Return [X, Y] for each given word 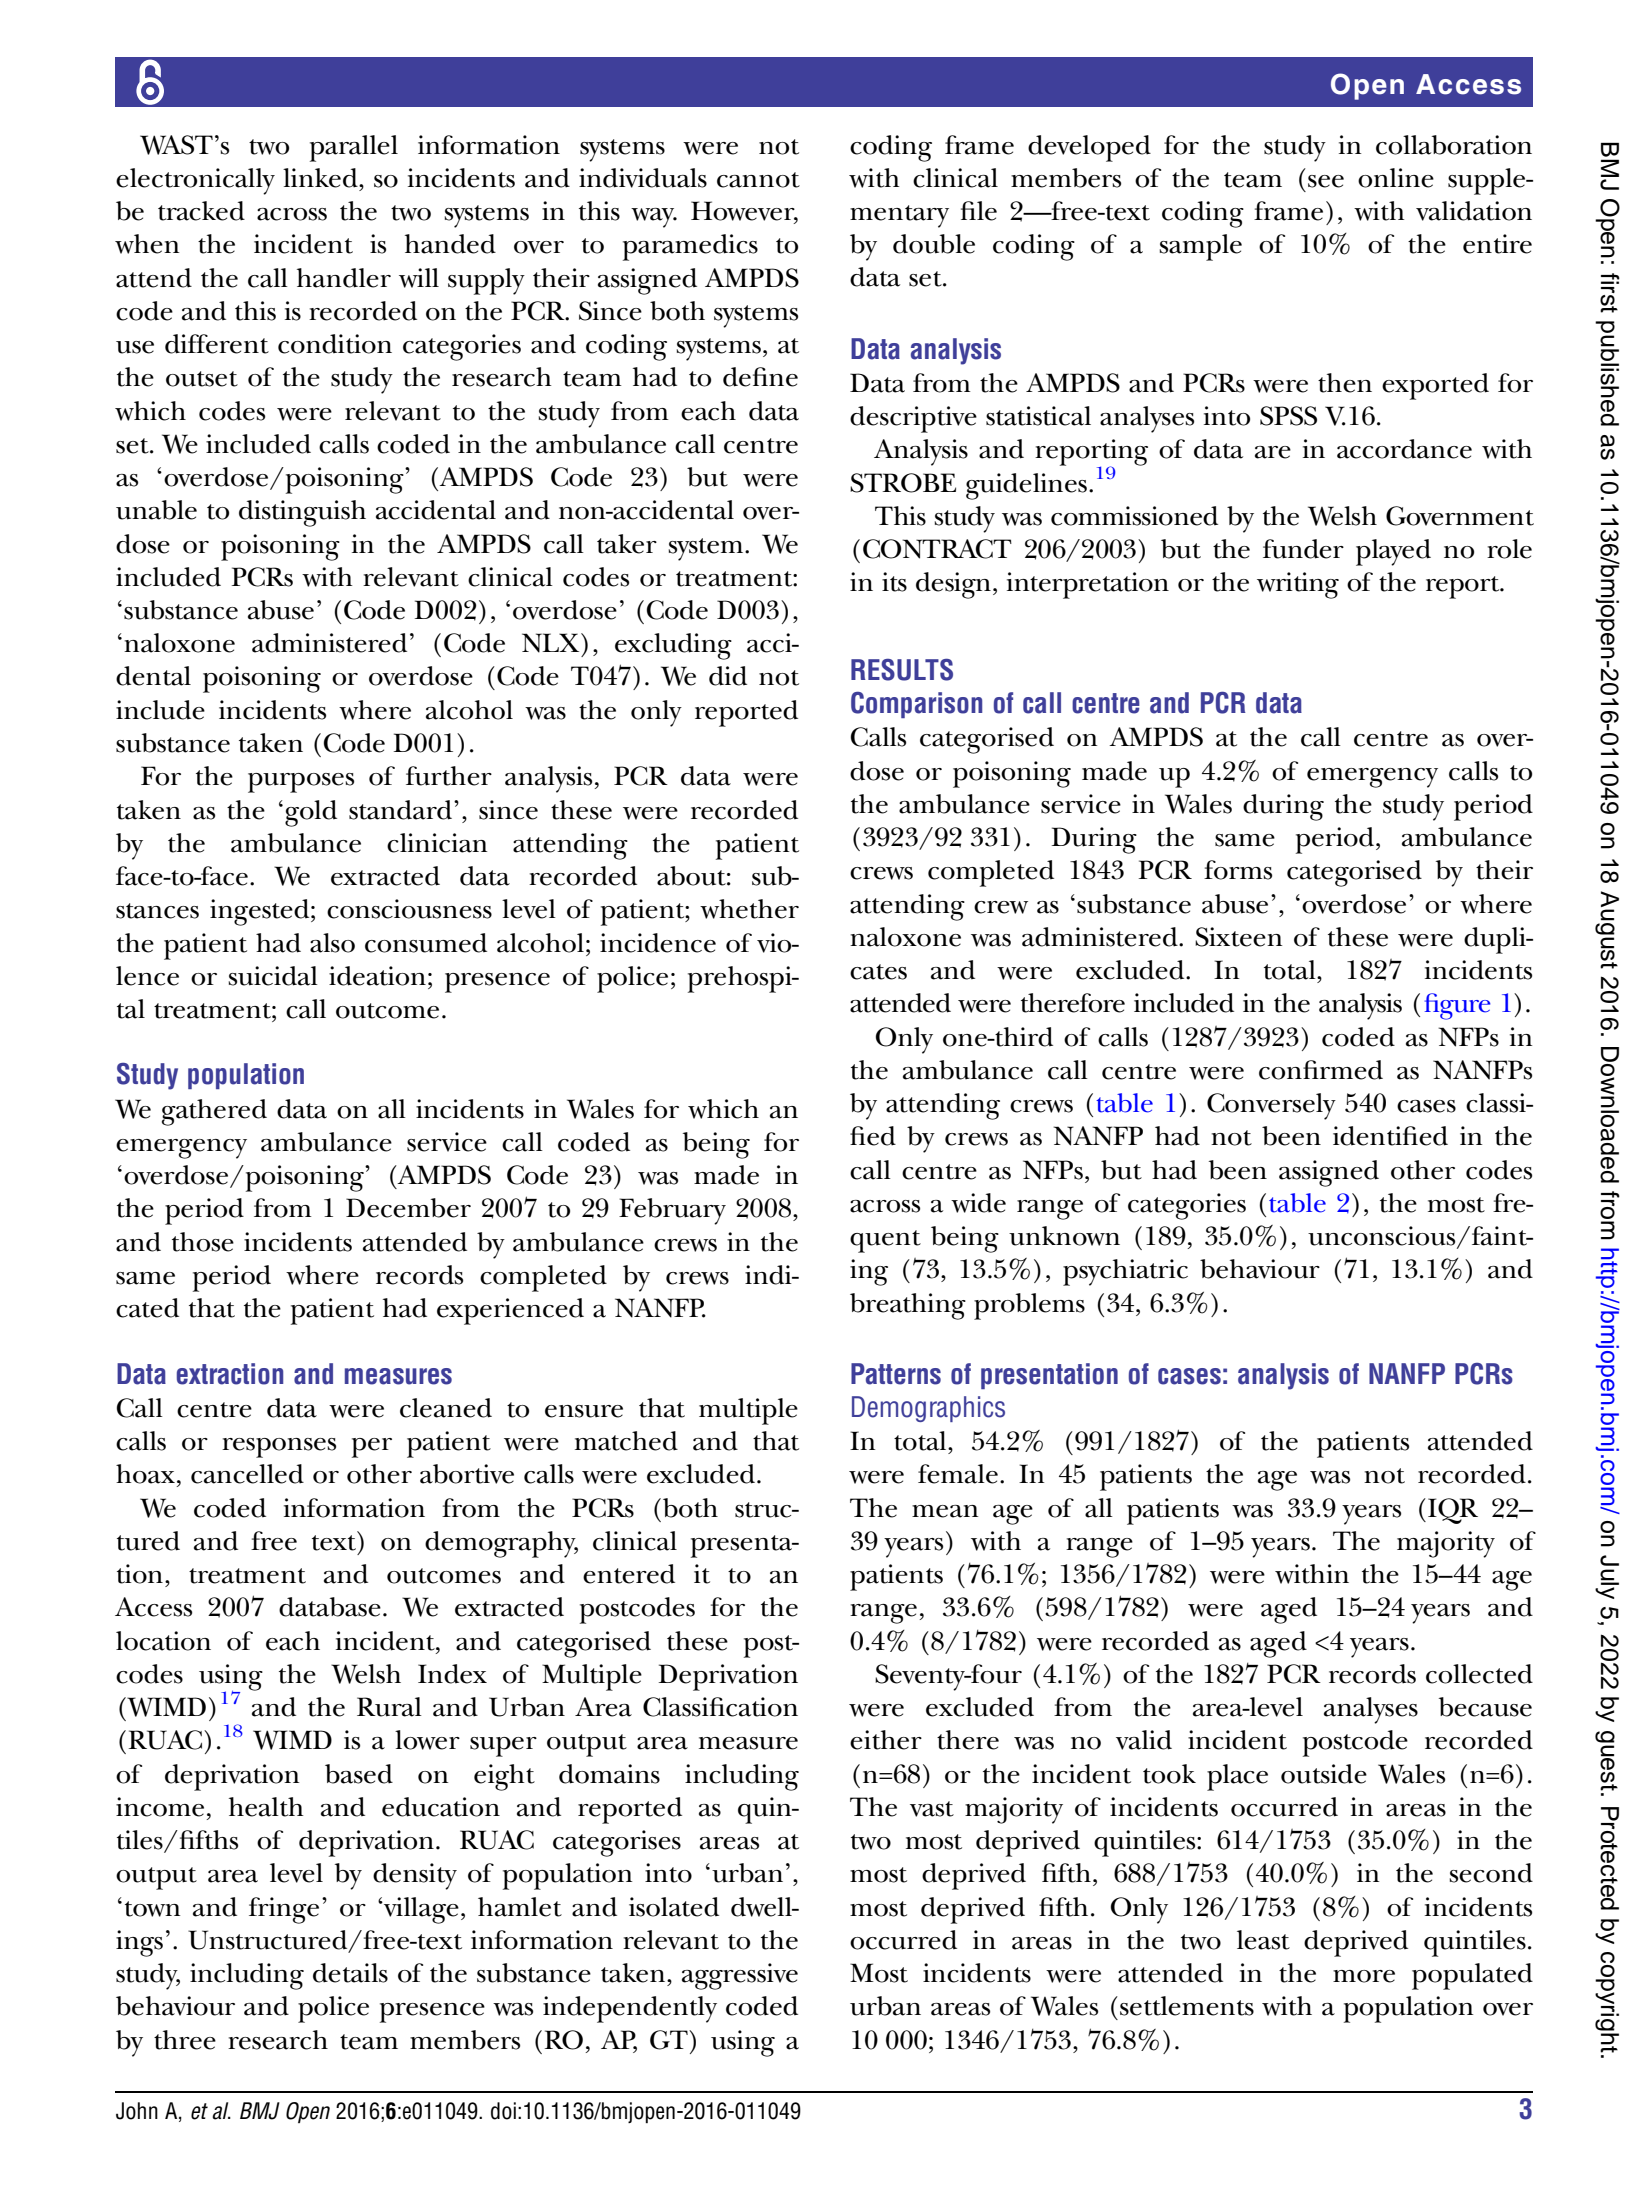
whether [749, 909]
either [886, 1740]
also [332, 943]
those [203, 1242]
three [185, 2040]
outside [1324, 1774]
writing [1298, 585]
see [1326, 181]
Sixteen [1238, 937]
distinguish [302, 513]
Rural [389, 1707]
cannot [758, 180]
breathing [908, 1306]
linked [321, 178]
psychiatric [1125, 1272]
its [894, 582]
